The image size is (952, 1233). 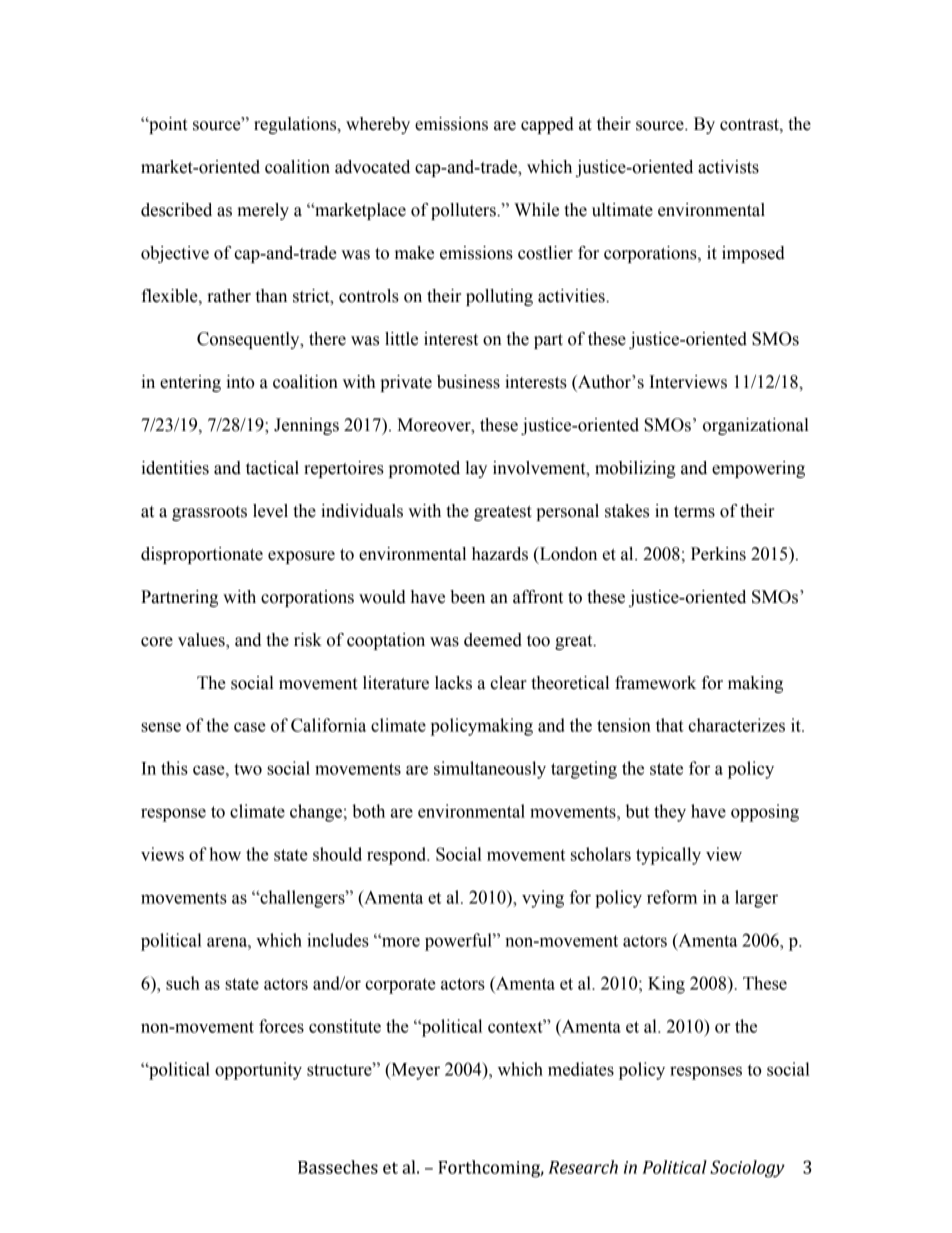 What do you see at coordinates (747, 1169) in the document?
I see `Sociology` at bounding box center [747, 1169].
